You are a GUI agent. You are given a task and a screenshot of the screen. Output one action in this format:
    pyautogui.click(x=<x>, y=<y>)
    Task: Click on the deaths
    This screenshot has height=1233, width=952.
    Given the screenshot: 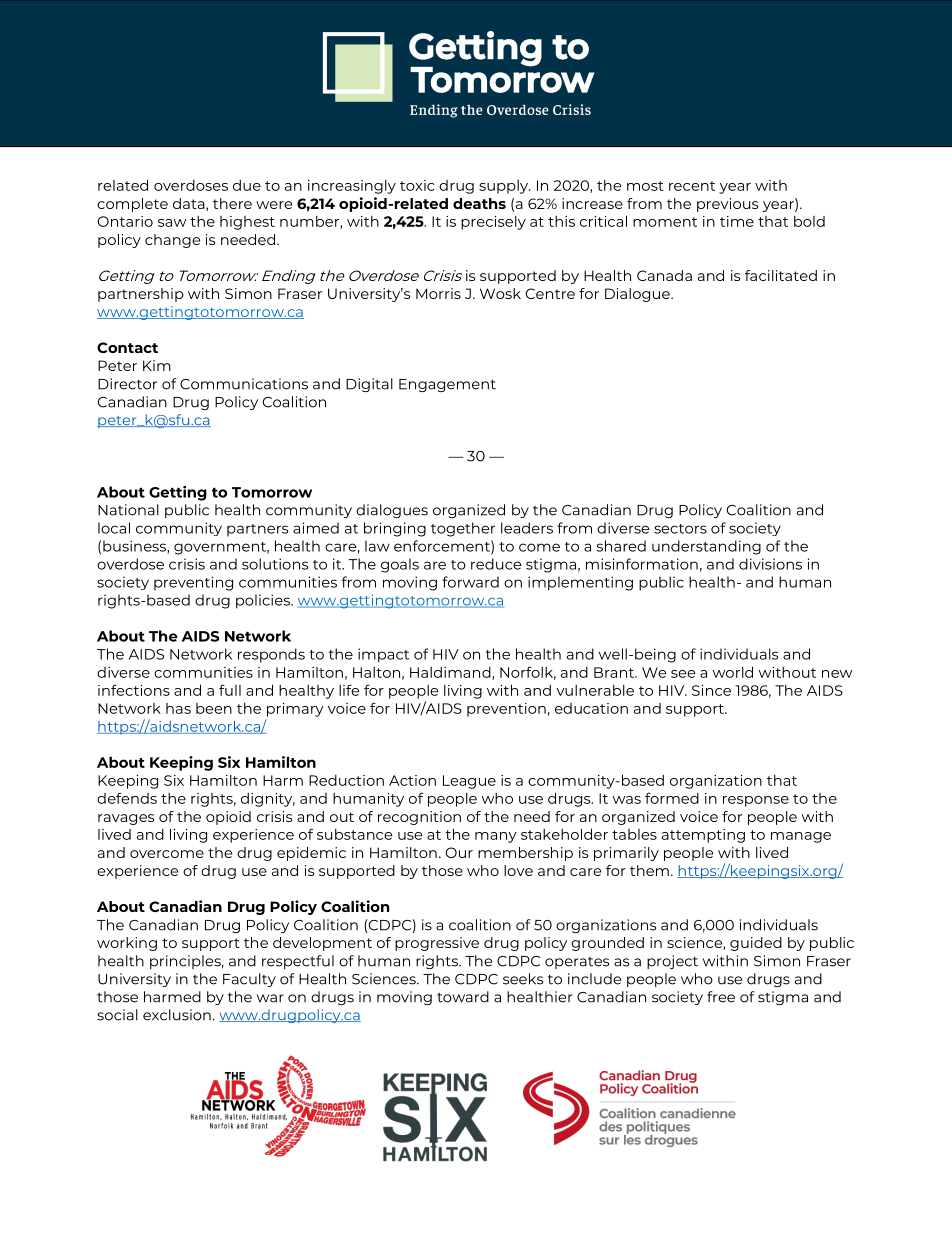 What is the action you would take?
    pyautogui.click(x=479, y=203)
